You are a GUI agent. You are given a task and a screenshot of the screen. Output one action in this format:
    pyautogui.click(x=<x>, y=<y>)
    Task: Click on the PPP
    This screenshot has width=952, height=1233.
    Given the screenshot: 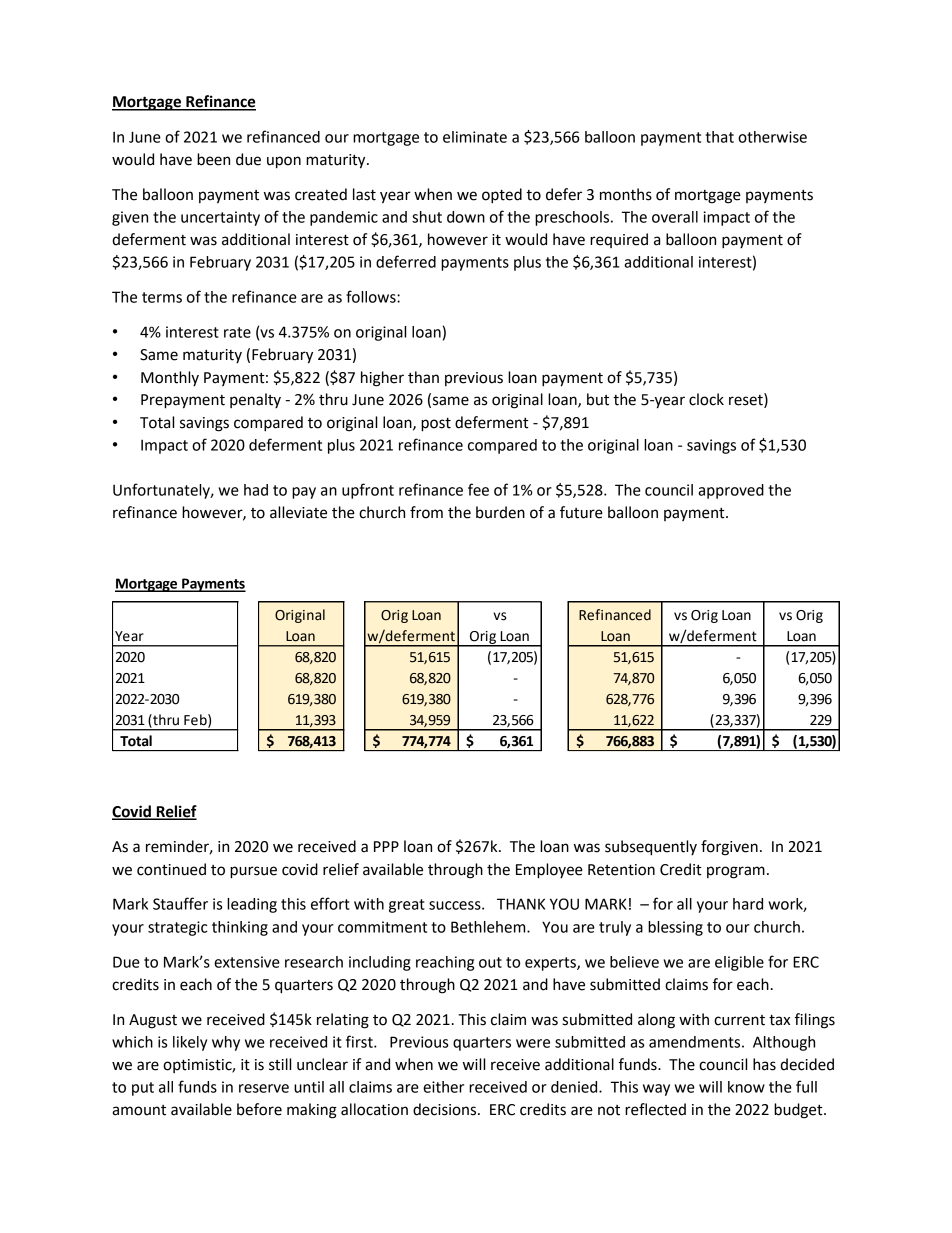 What is the action you would take?
    pyautogui.click(x=386, y=846)
